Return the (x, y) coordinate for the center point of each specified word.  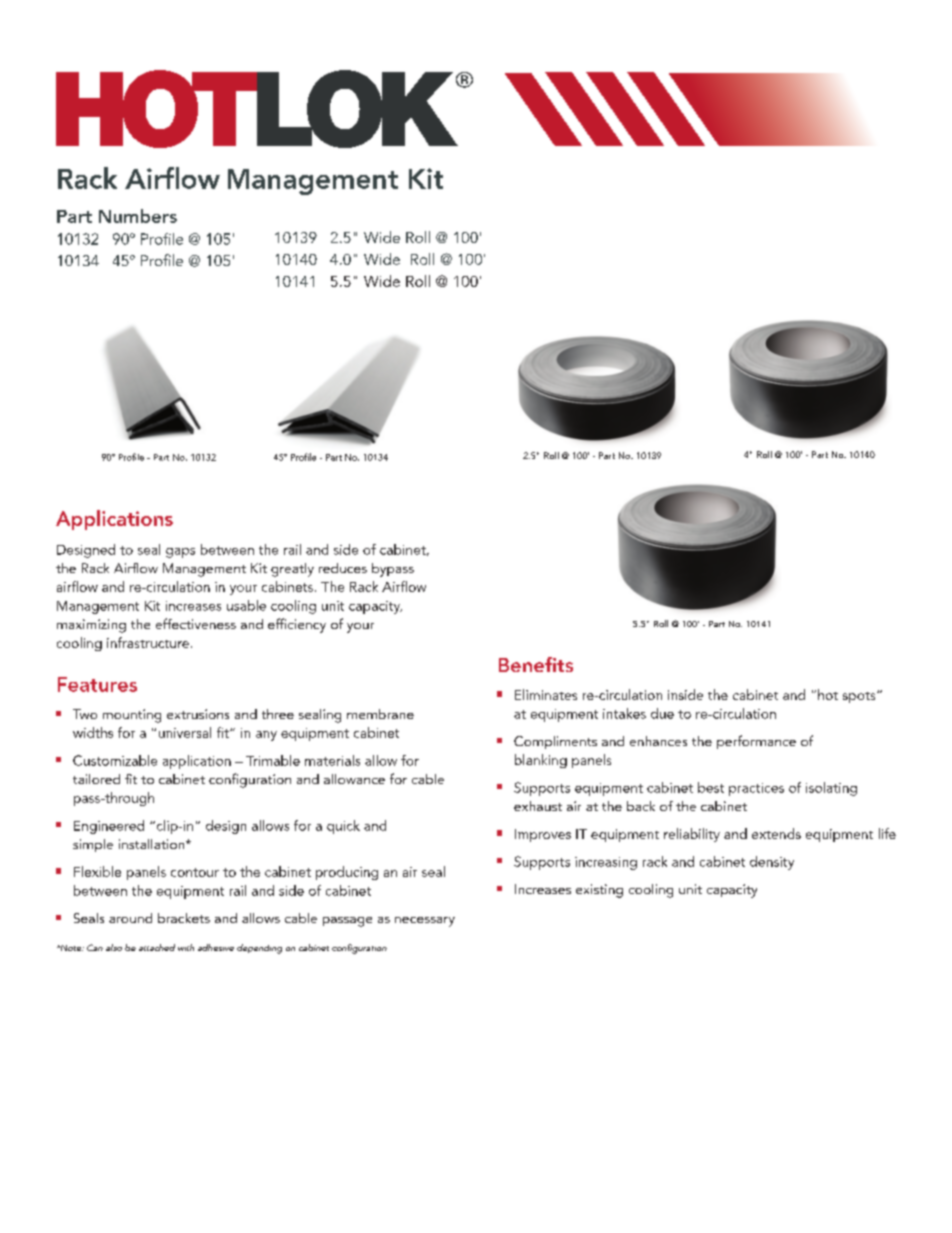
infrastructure (148, 642)
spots (860, 697)
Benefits (536, 664)
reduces (343, 568)
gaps (180, 553)
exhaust (538, 806)
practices (756, 789)
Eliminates (546, 694)
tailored (96, 779)
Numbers (138, 216)
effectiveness (196, 623)
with (186, 947)
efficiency (297, 625)
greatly (292, 570)
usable (246, 605)
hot (828, 694)
